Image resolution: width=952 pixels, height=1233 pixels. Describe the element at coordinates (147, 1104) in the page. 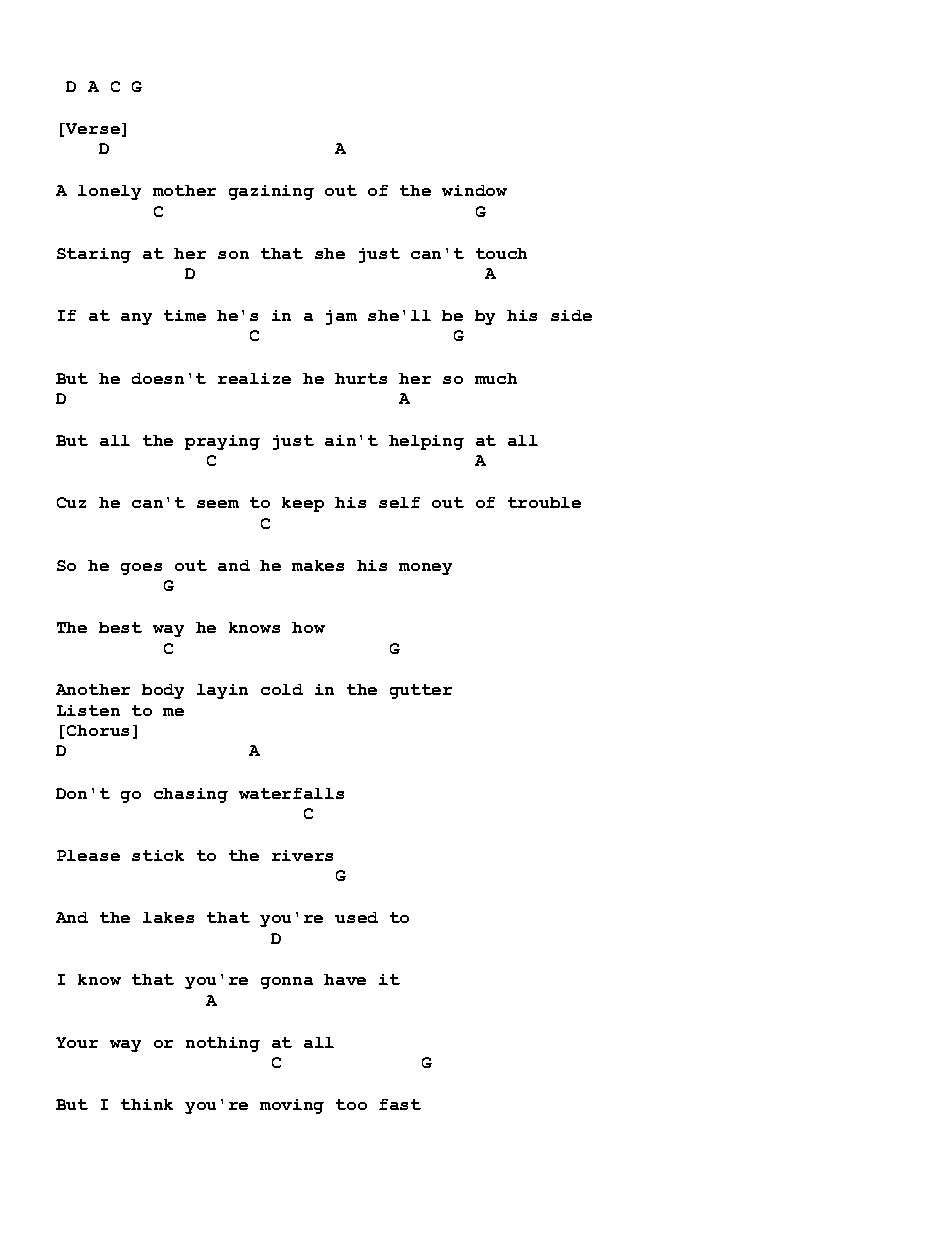

I see `think` at that location.
